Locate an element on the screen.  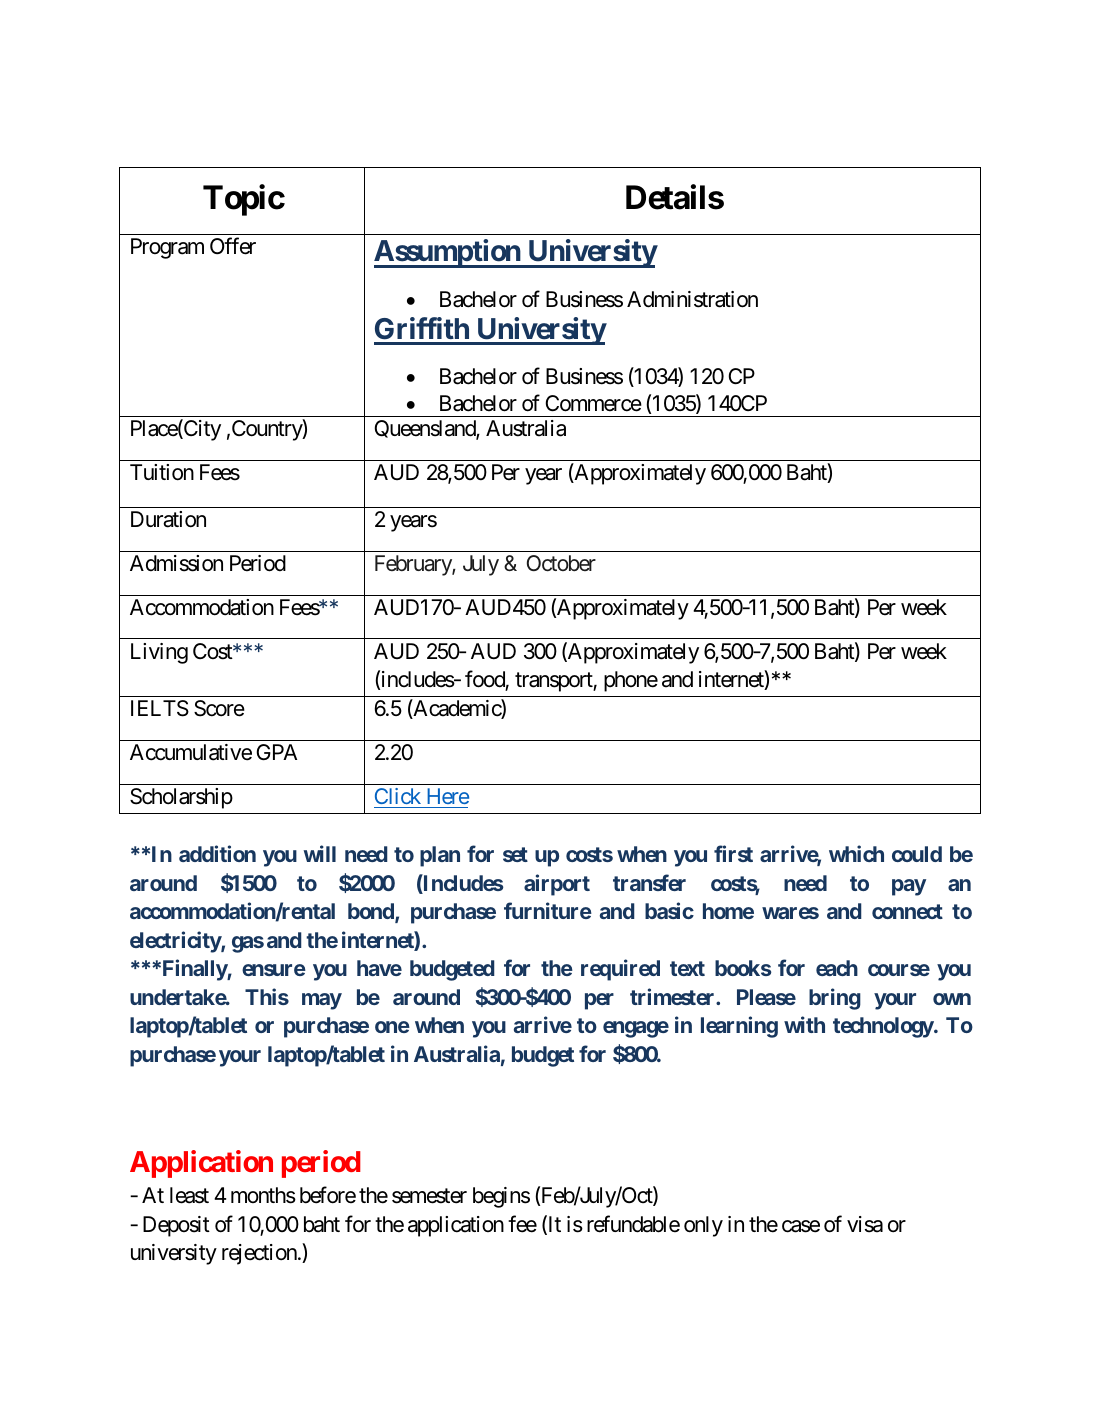
semester is located at coordinates (429, 1196).
